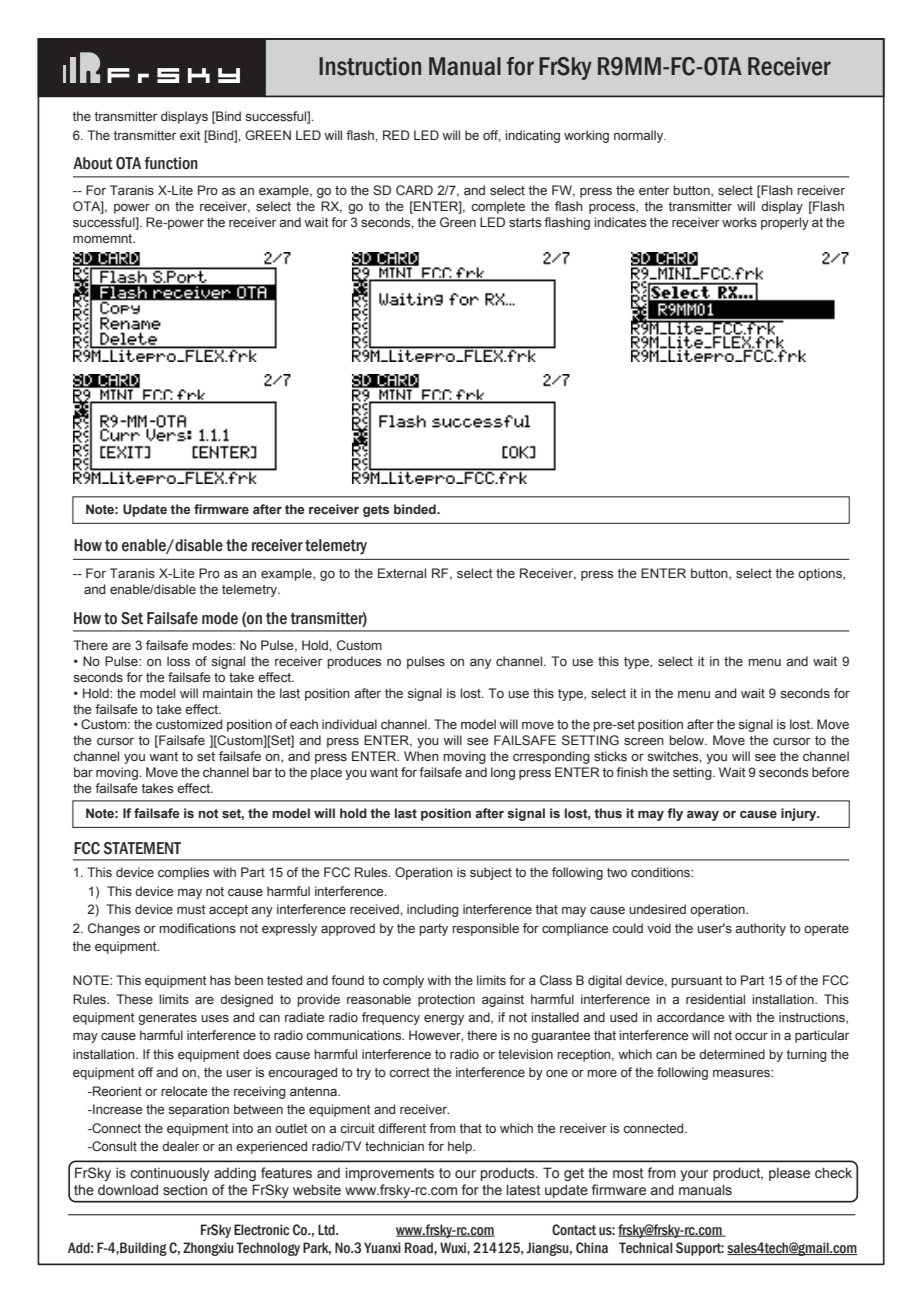 This page has width=924, height=1308. What do you see at coordinates (446, 1000) in the page?
I see `protection` at bounding box center [446, 1000].
